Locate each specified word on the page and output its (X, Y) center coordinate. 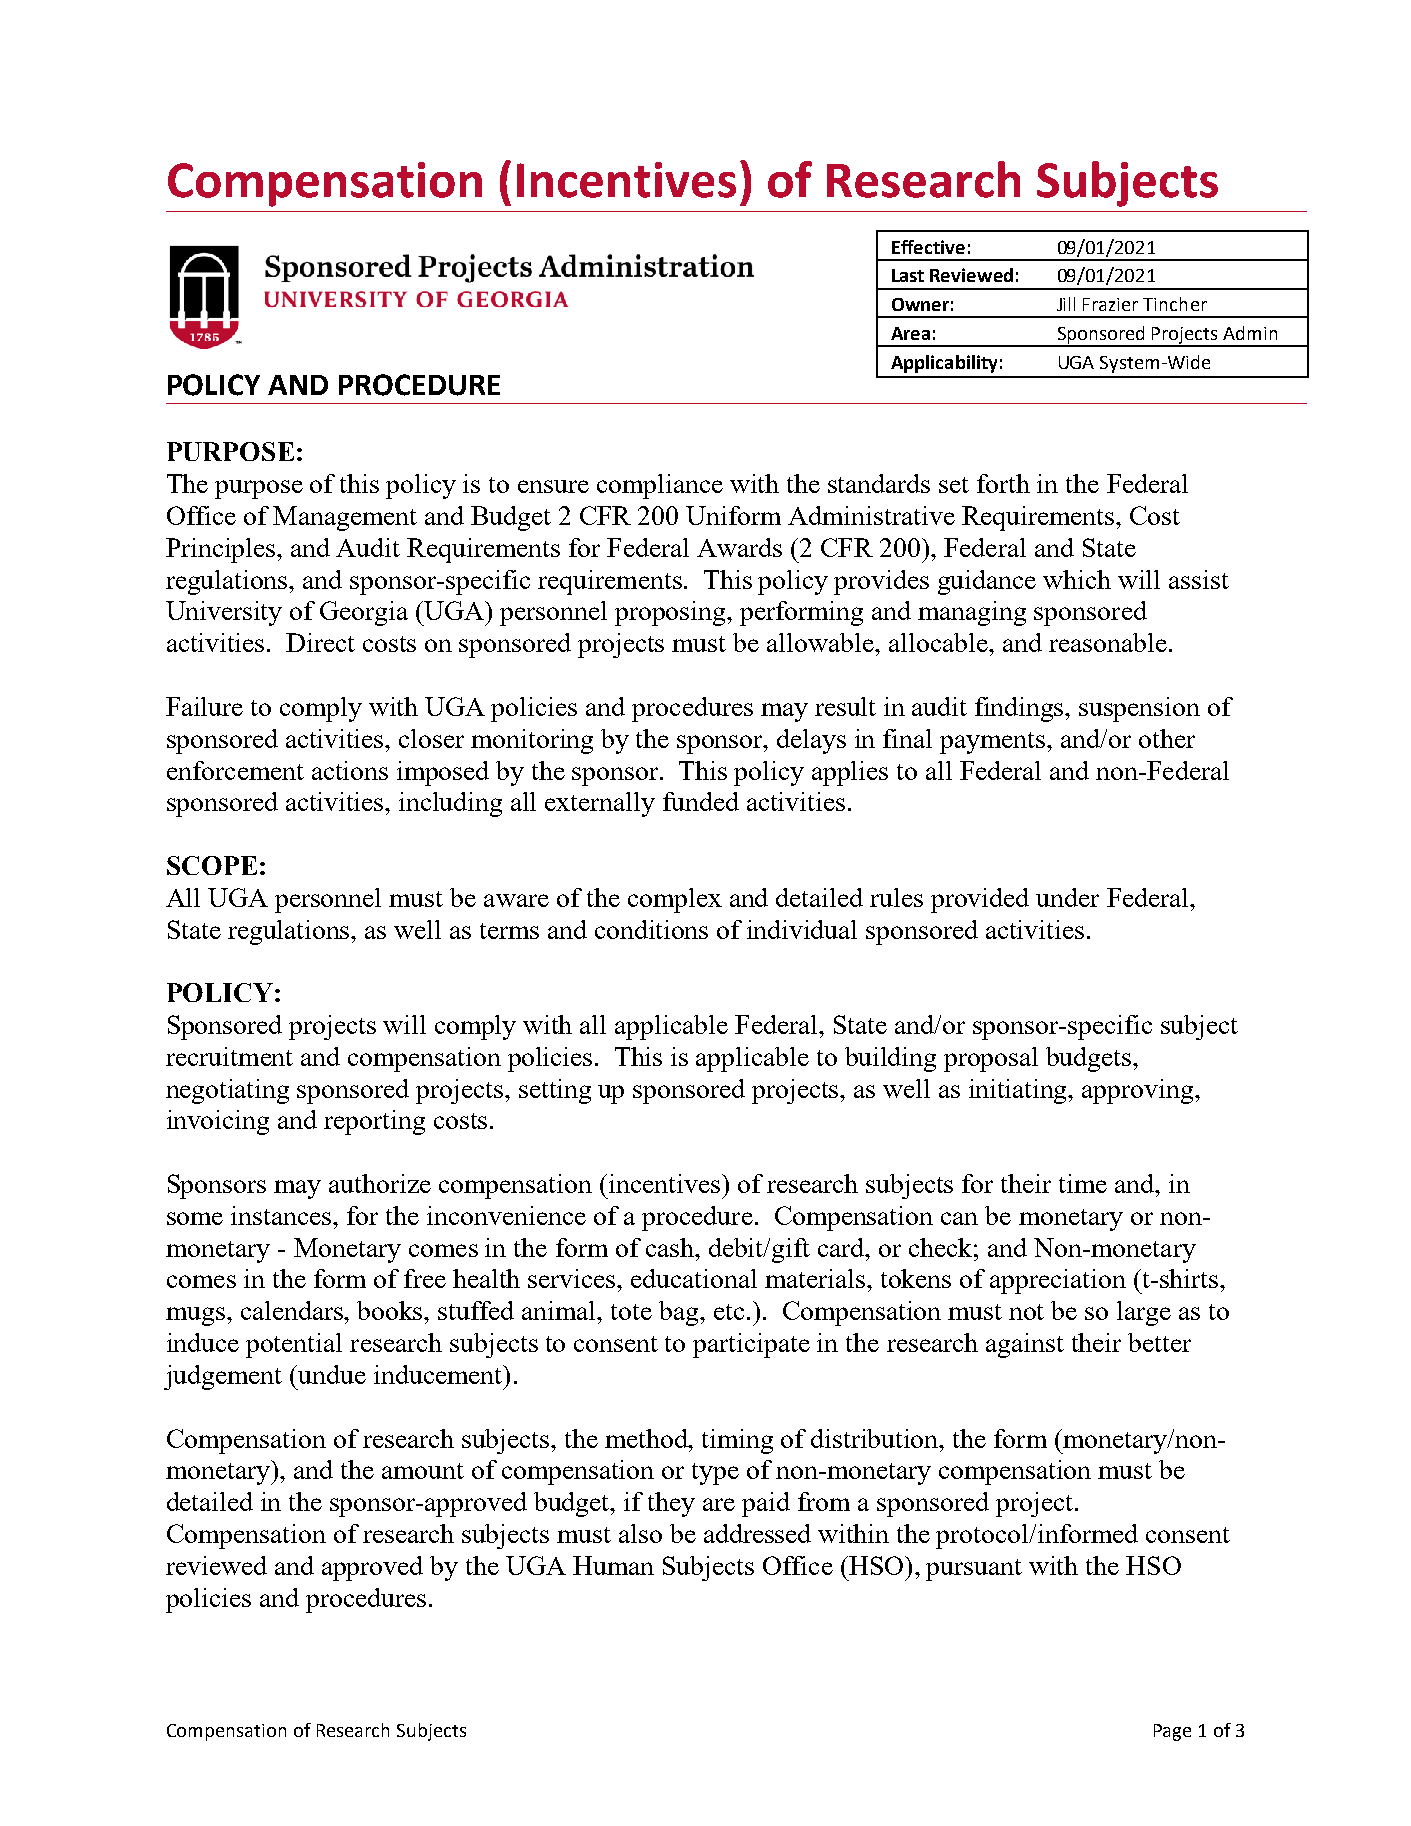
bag (680, 1313)
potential (294, 1345)
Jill (1066, 304)
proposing (671, 613)
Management (345, 518)
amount (423, 1471)
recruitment (229, 1056)
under (1067, 897)
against (1025, 1345)
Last (908, 275)
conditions (651, 929)
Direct (320, 642)
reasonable (1108, 642)
